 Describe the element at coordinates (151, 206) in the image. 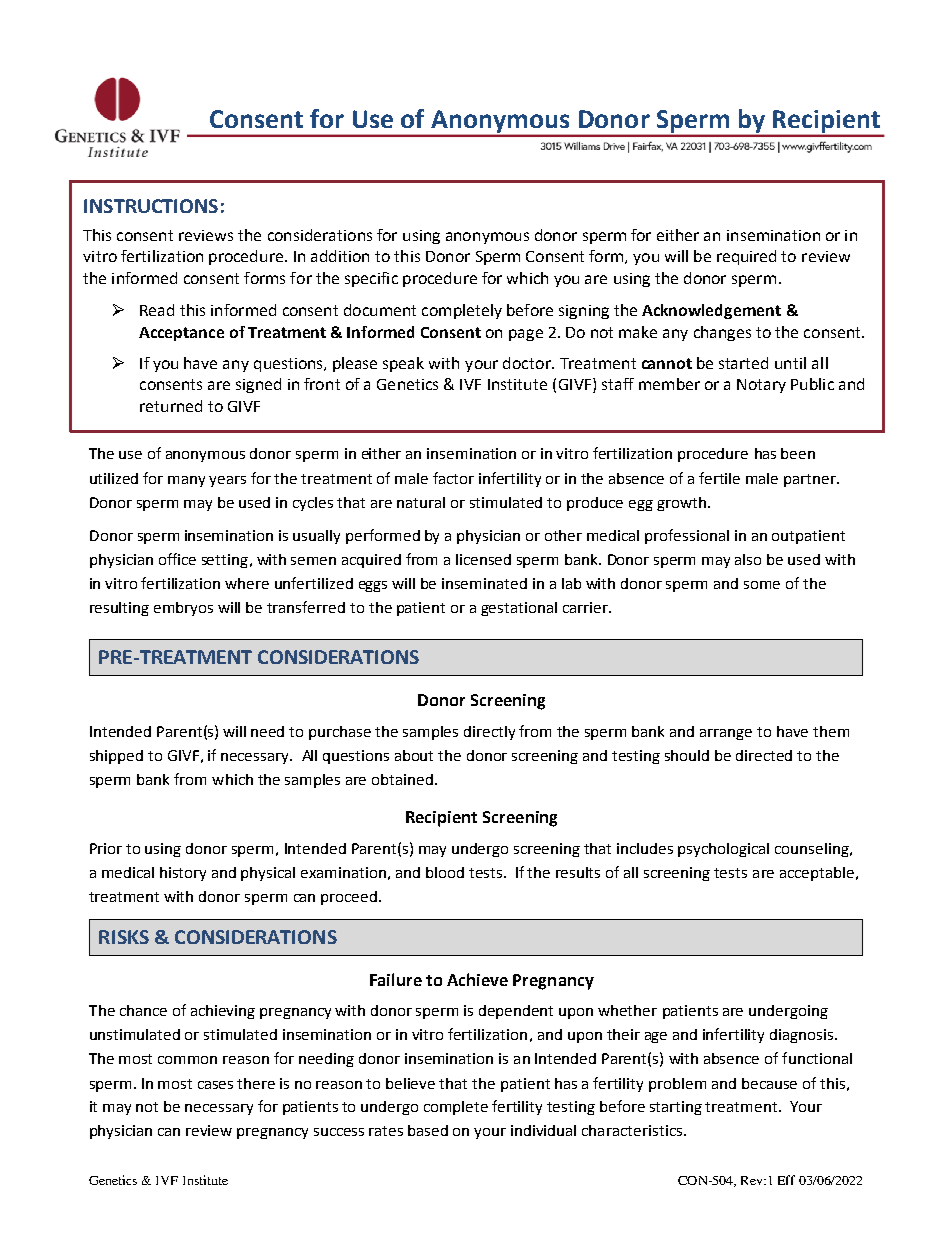

I see `INSTRUCTIONS` at that location.
